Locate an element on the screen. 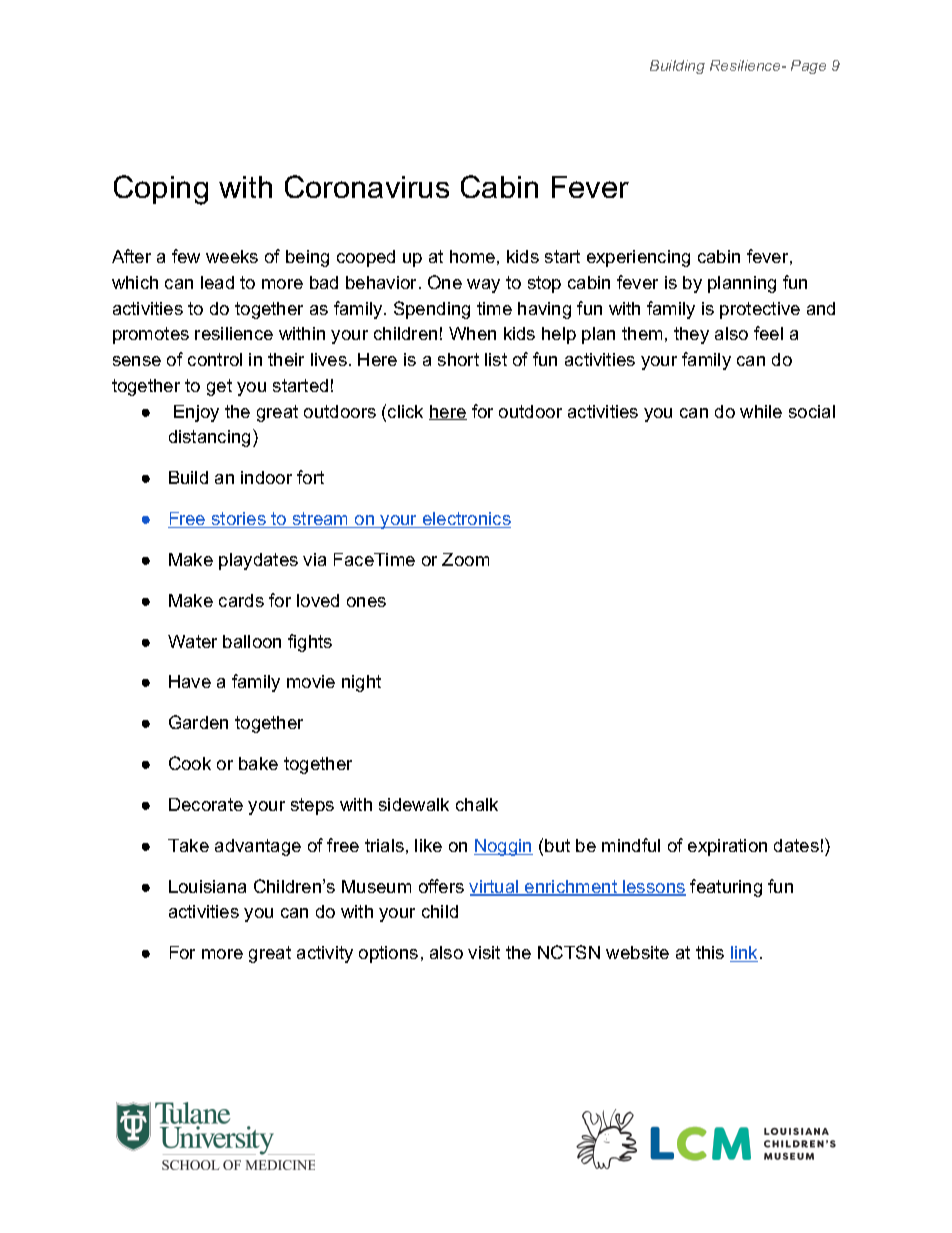  experiencing is located at coordinates (638, 258).
